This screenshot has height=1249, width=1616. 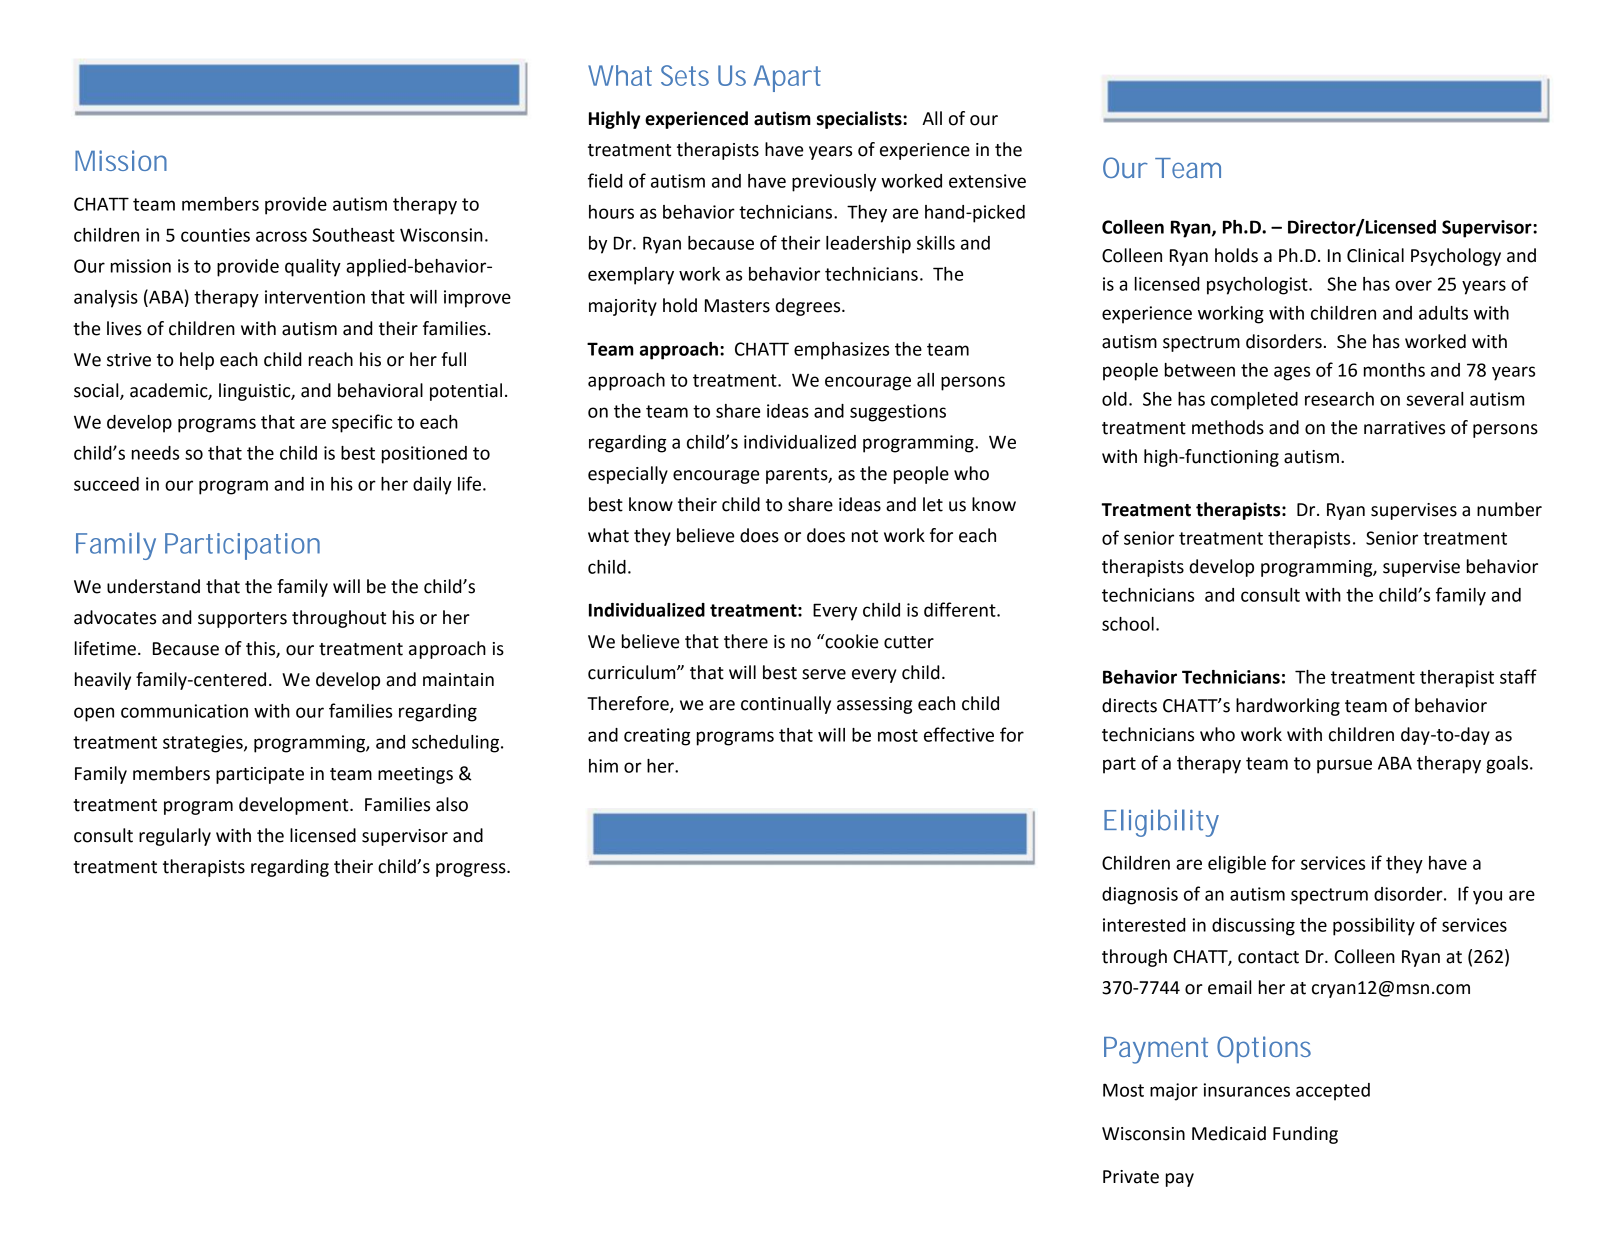 I want to click on him, so click(x=603, y=766).
